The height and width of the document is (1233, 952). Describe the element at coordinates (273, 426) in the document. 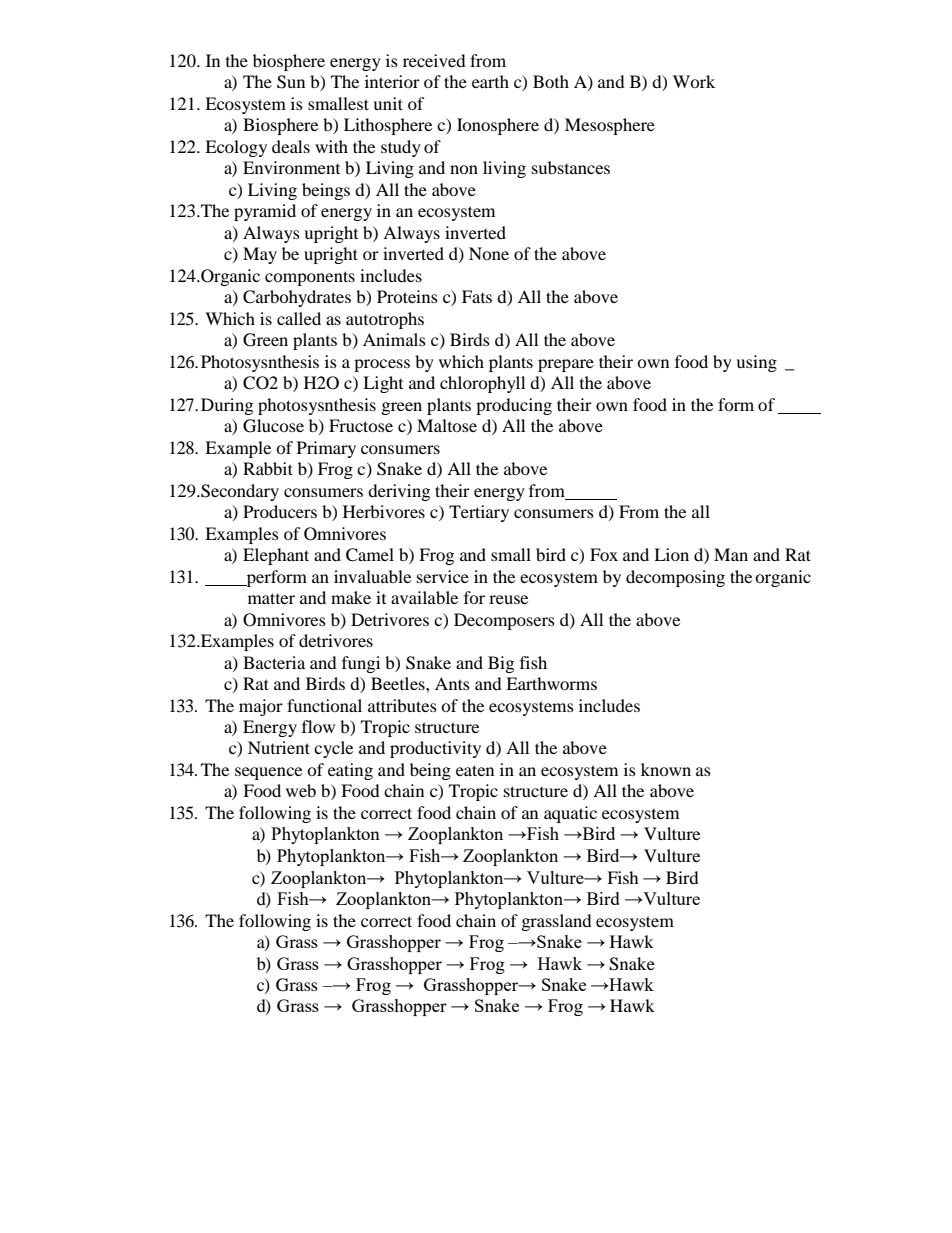

I see `Glucose` at that location.
